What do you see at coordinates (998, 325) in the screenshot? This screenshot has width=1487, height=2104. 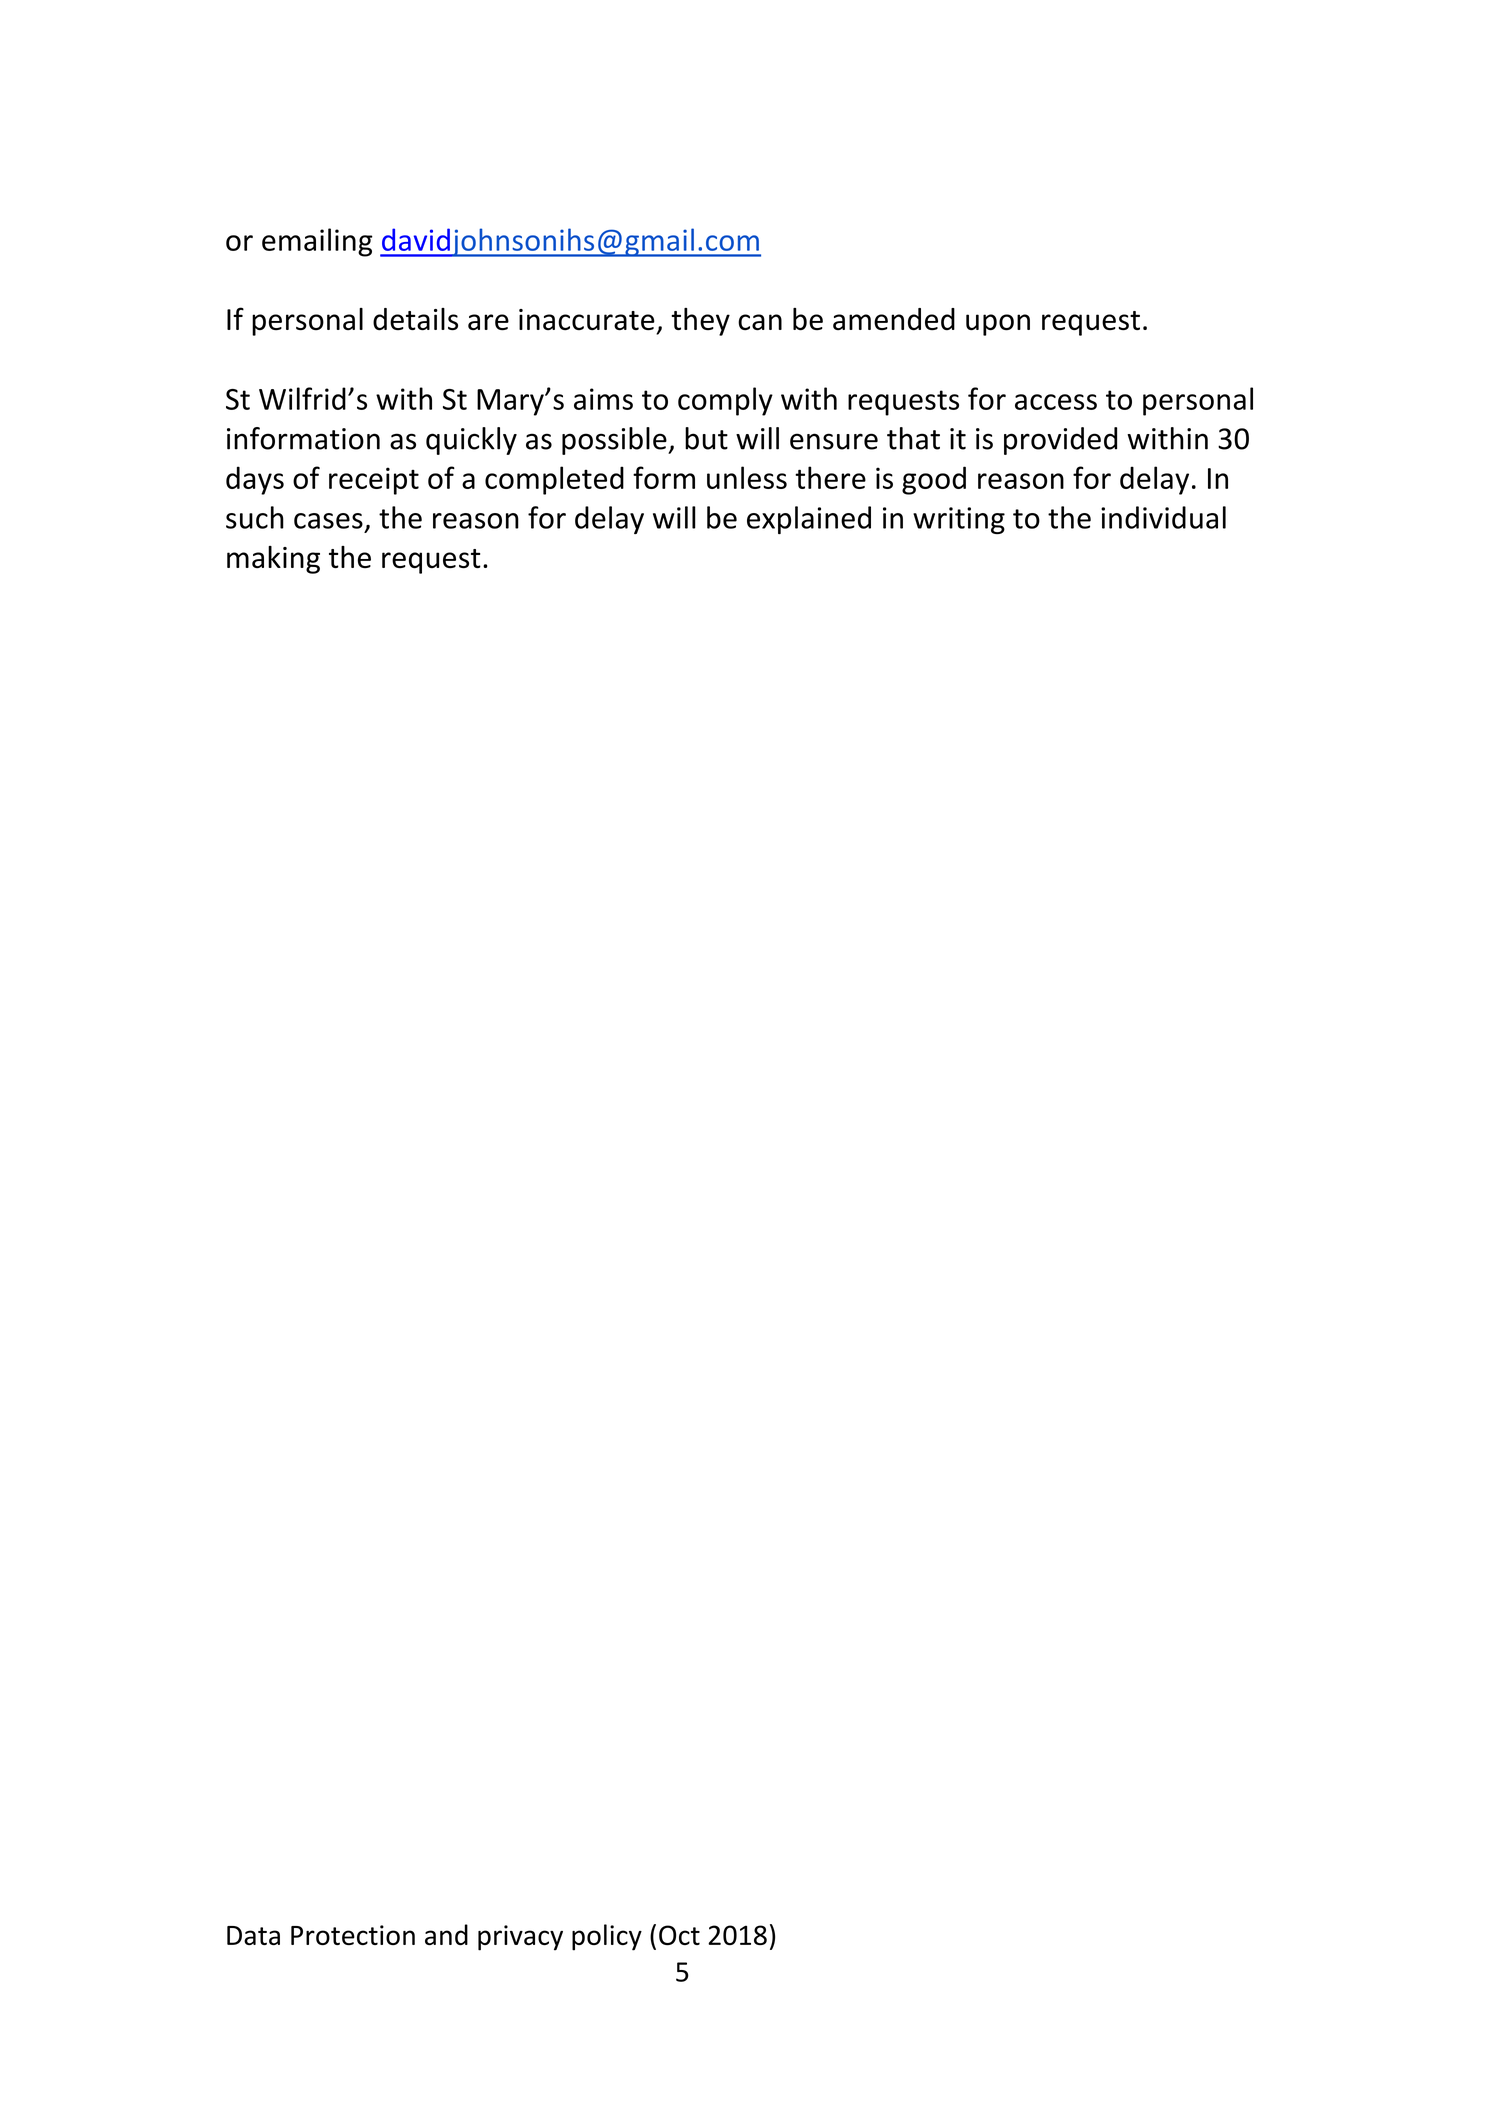 I see `upon` at bounding box center [998, 325].
